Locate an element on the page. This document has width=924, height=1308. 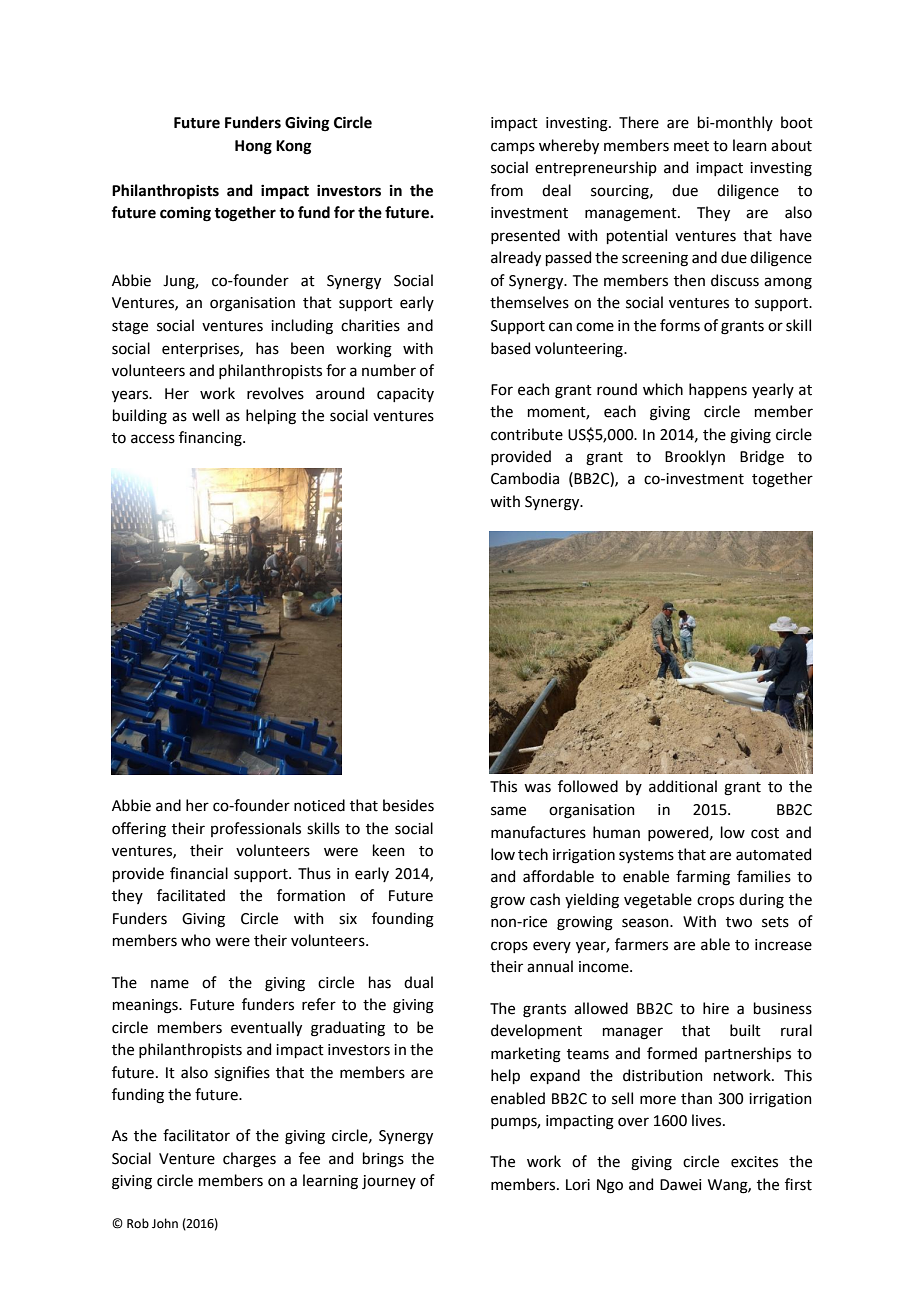
charges is located at coordinates (249, 1160).
